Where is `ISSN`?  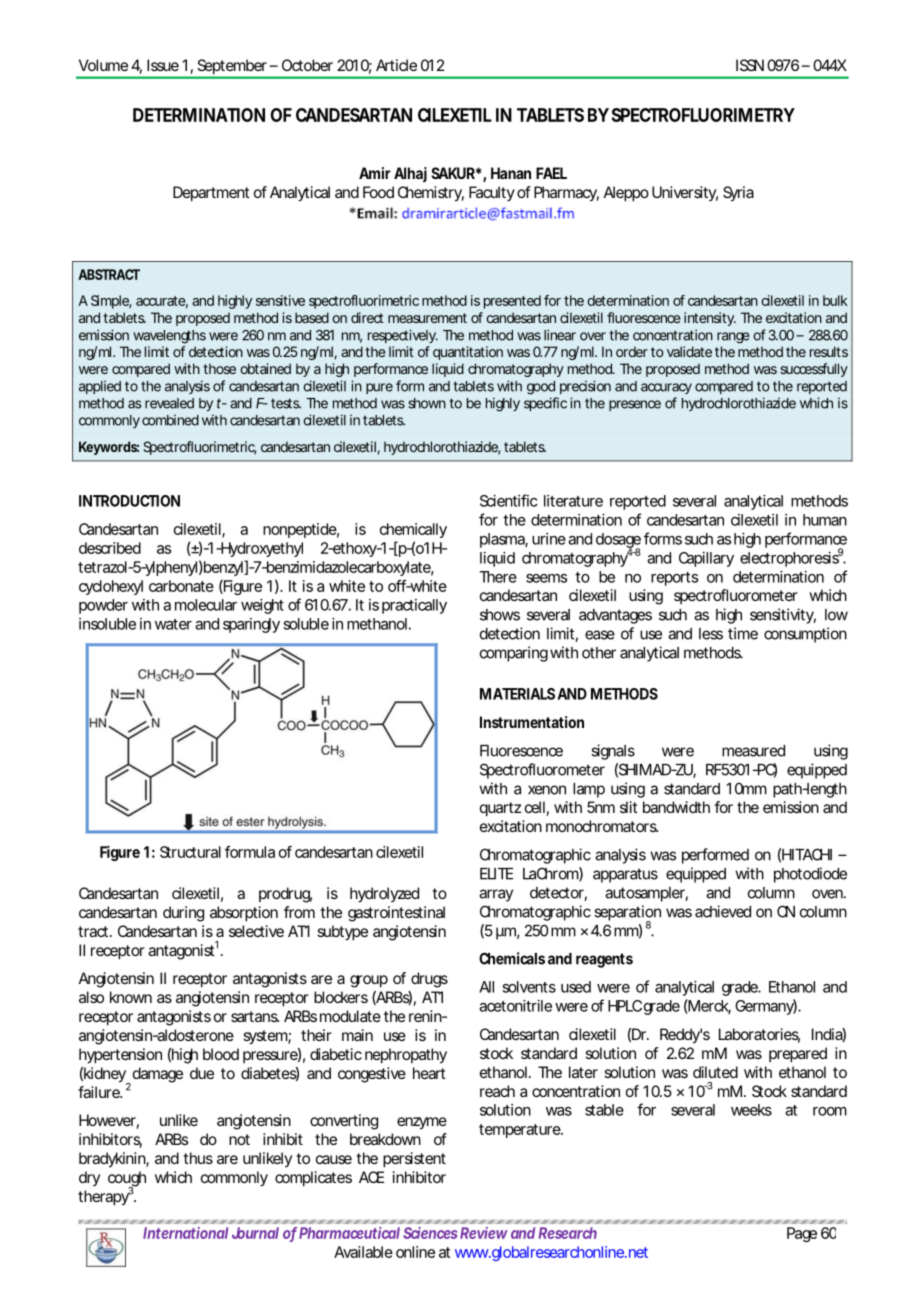 ISSN is located at coordinates (750, 65).
